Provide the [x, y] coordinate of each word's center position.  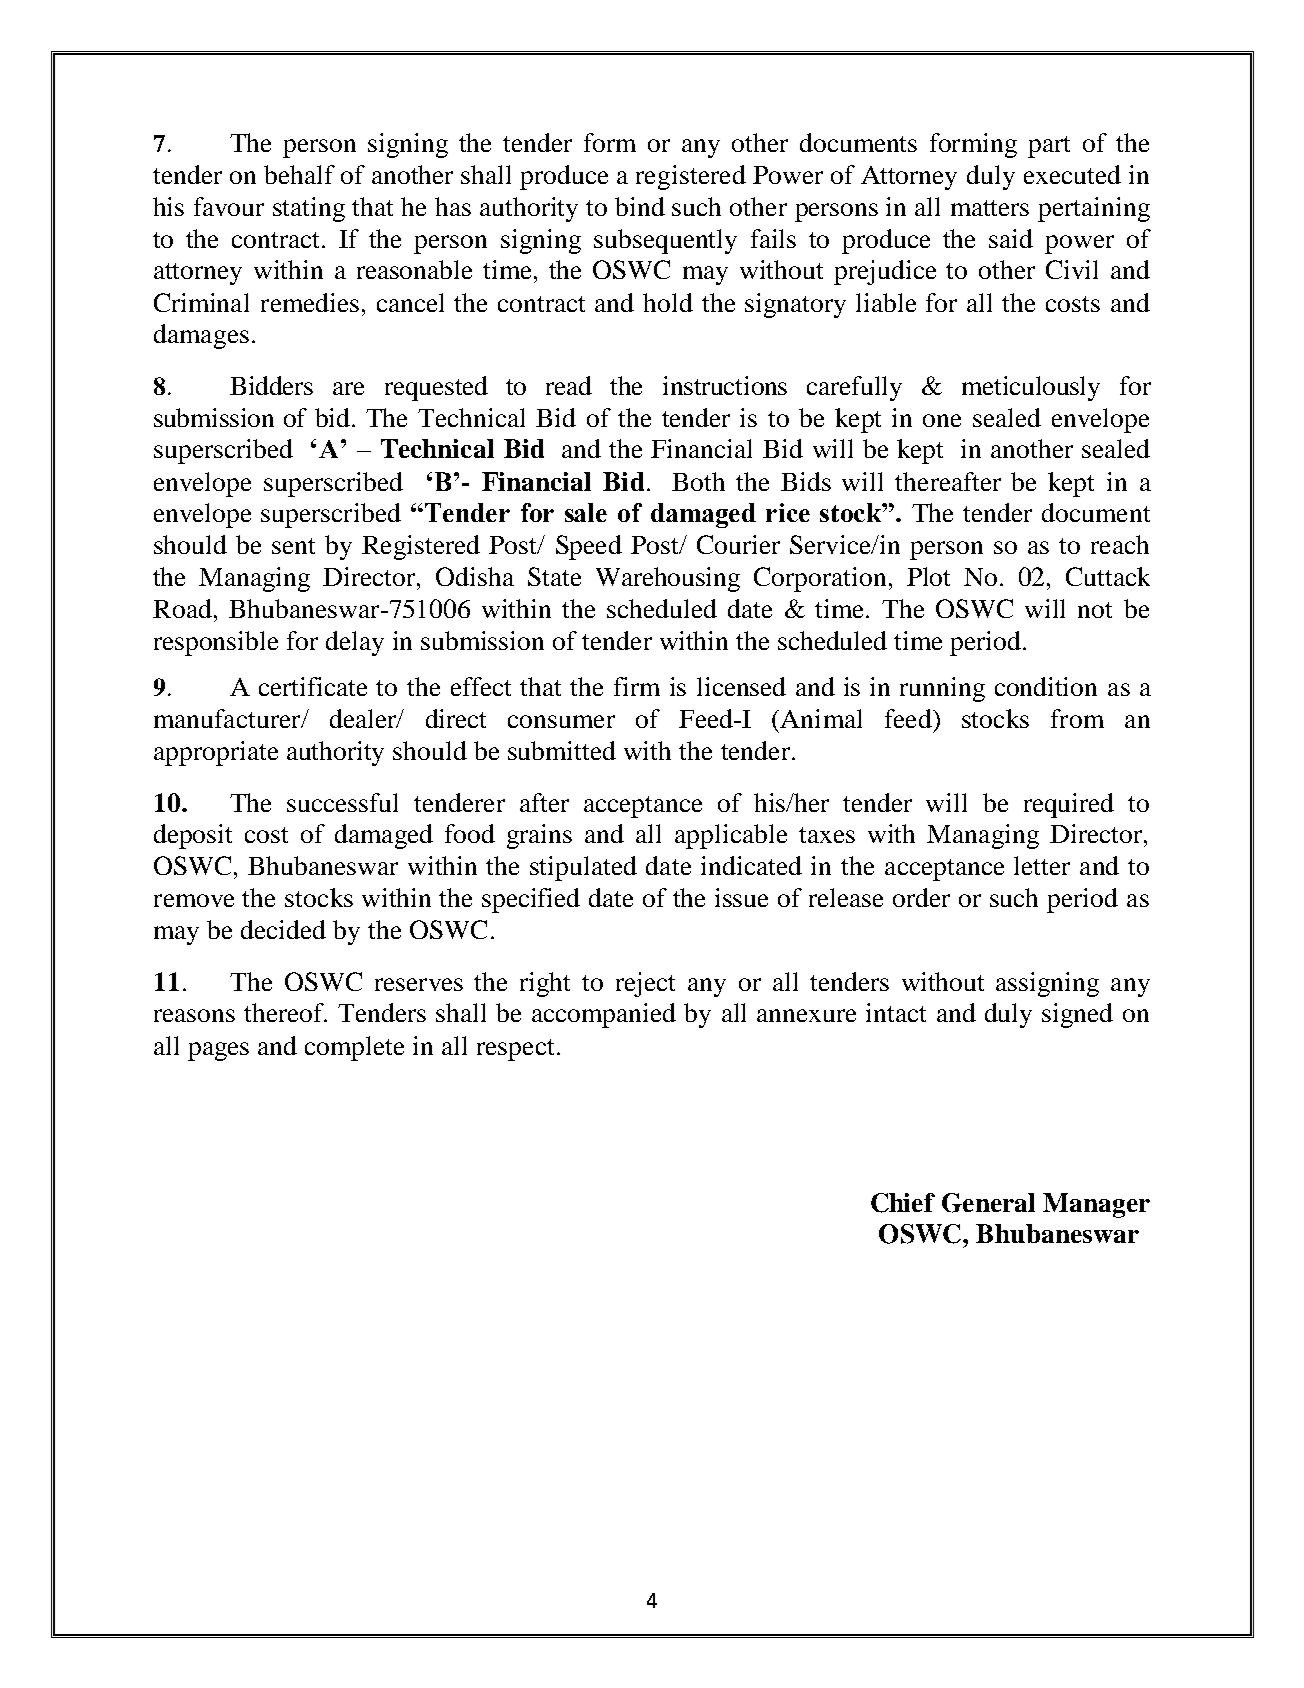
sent [293, 546]
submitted [562, 750]
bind [640, 206]
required [1069, 805]
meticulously [1031, 388]
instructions [725, 385]
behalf [299, 174]
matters [990, 208]
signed [1077, 1015]
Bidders [271, 385]
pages [218, 1051]
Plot [928, 576]
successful [342, 802]
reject [645, 984]
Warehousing [668, 579]
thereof [285, 1012]
